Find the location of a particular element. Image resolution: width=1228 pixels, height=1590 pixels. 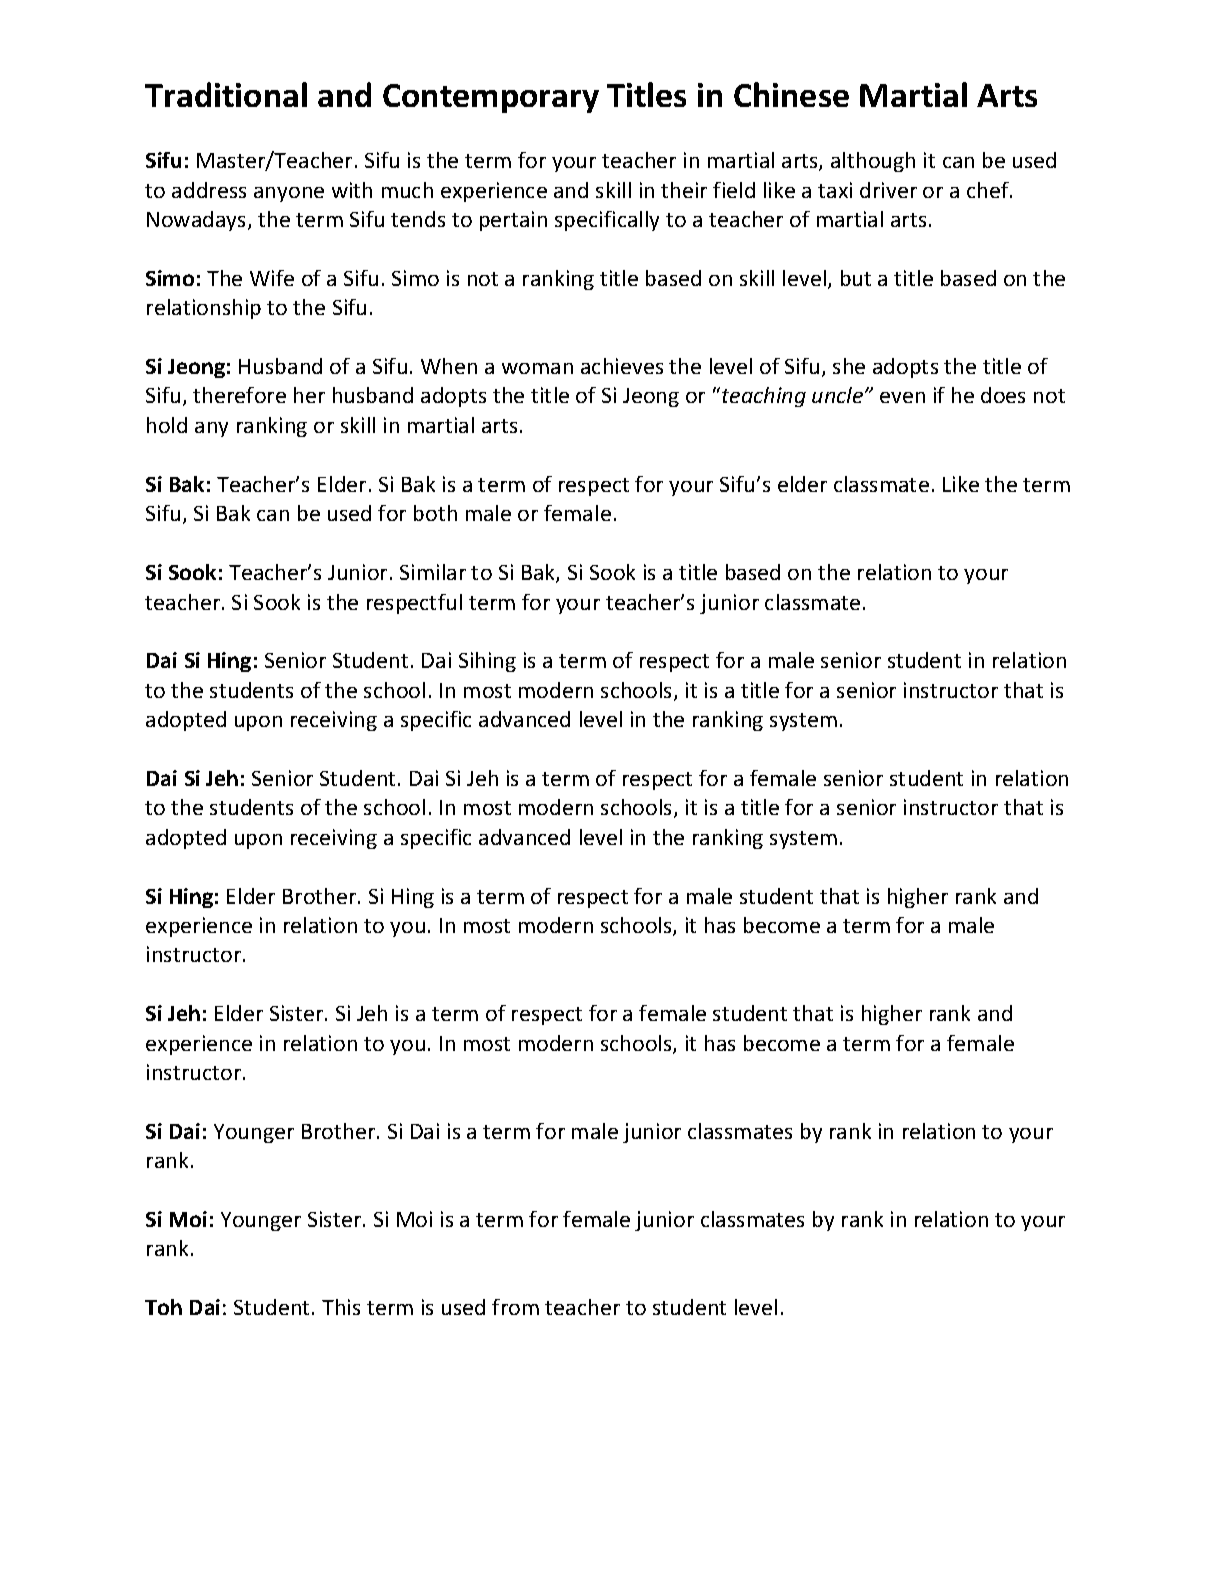

Traditional is located at coordinates (226, 94).
